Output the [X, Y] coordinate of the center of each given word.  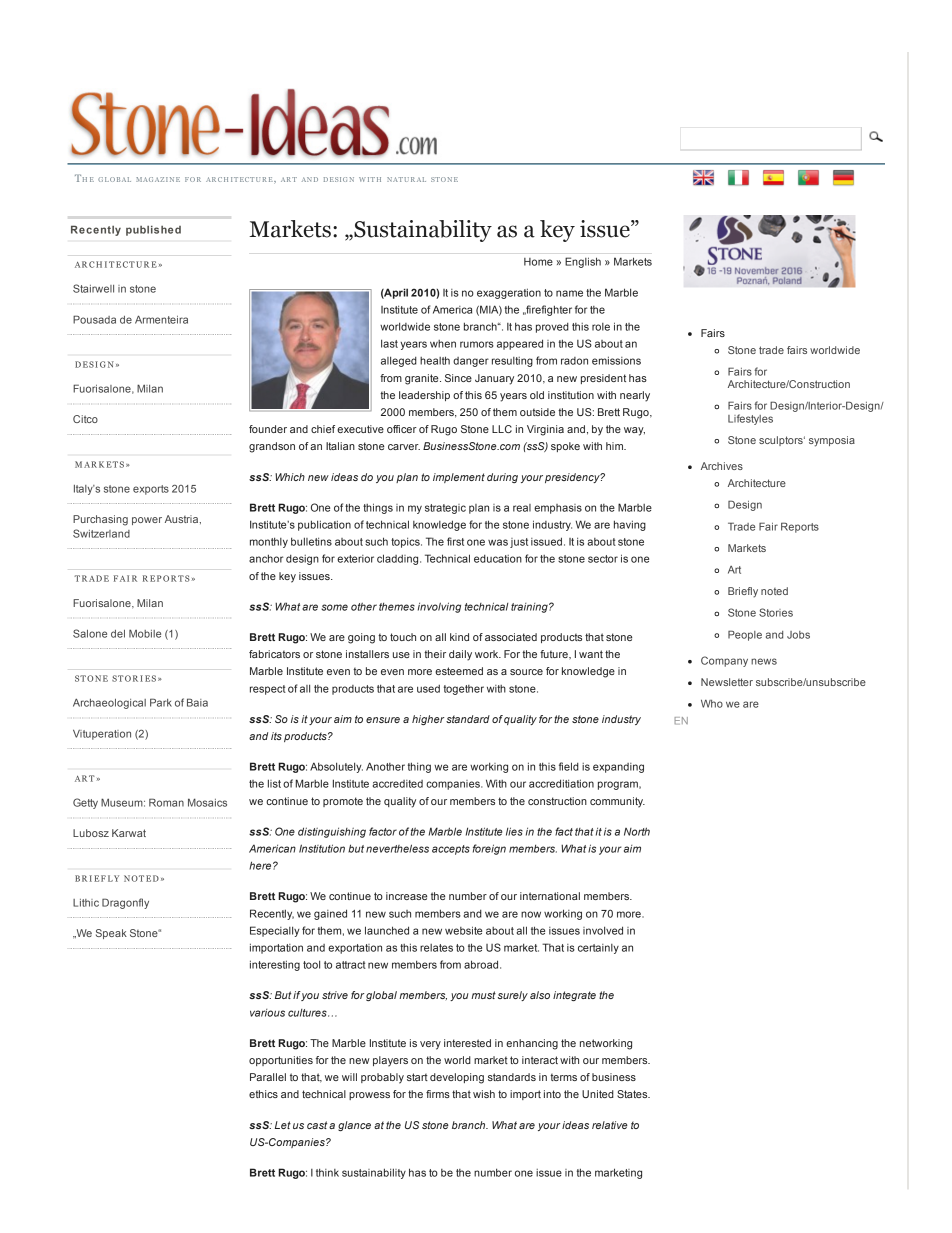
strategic [445, 509]
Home [538, 262]
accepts [451, 850]
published [153, 230]
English [583, 262]
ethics [263, 1094]
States [633, 1094]
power [147, 521]
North [637, 831]
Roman [166, 802]
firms [438, 1094]
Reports [800, 527]
